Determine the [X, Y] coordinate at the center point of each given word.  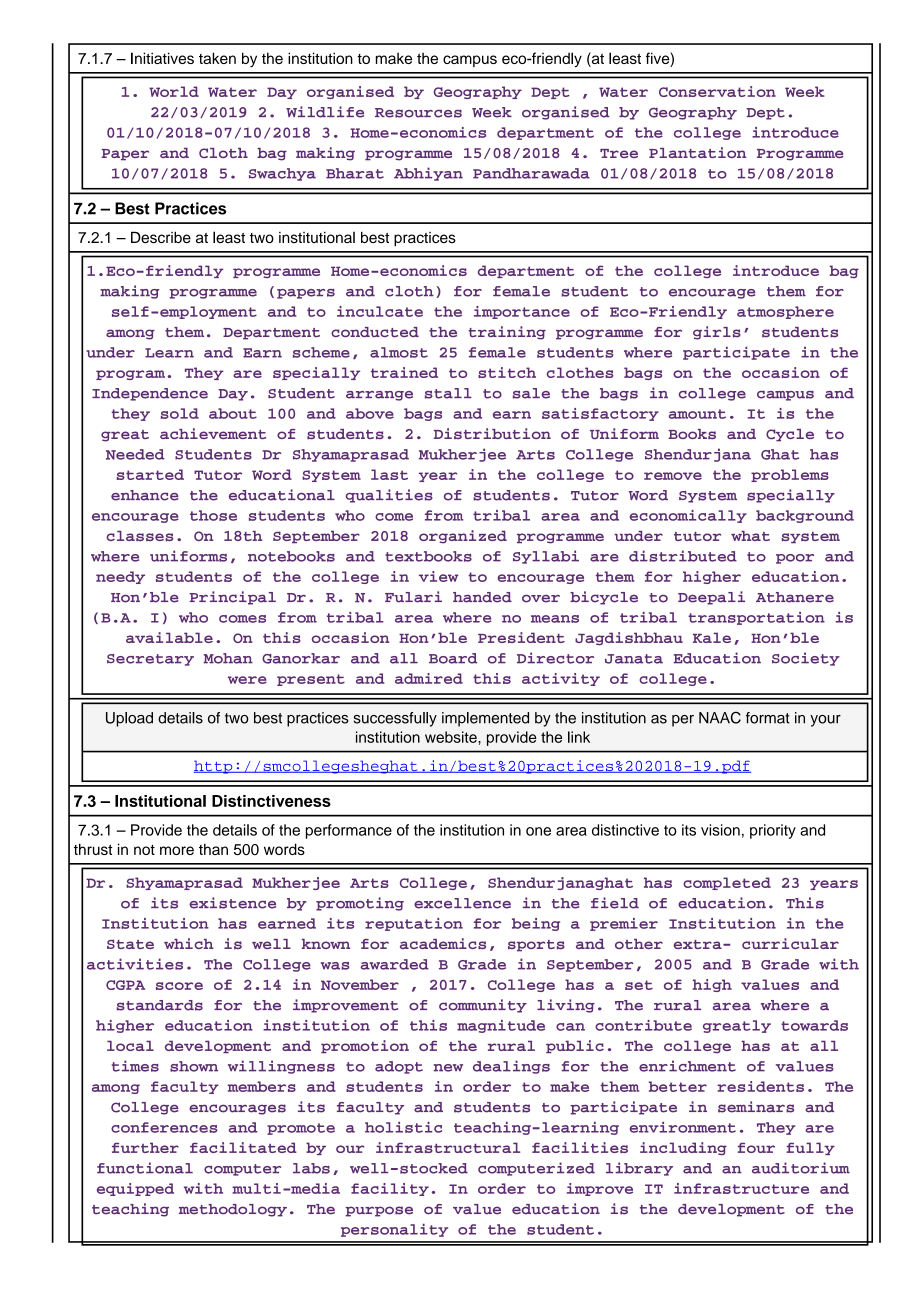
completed [727, 883]
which [189, 943]
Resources [418, 113]
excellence [462, 903]
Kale [712, 637]
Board [453, 658]
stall [448, 393]
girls [717, 333]
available [169, 637]
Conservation [717, 91]
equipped [135, 1189]
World [174, 91]
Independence [150, 394]
